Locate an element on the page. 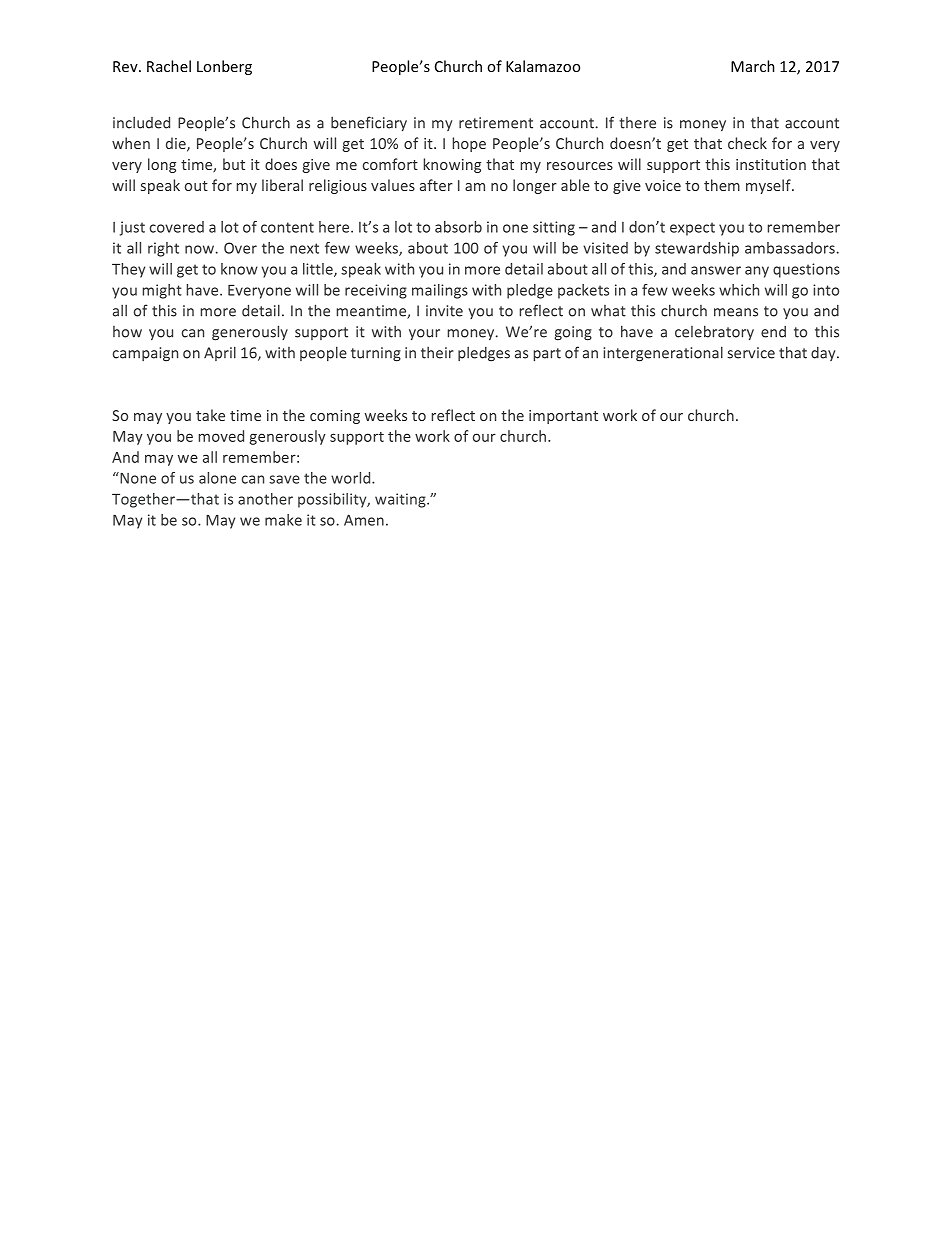 The width and height of the image is (952, 1233). which is located at coordinates (739, 290).
